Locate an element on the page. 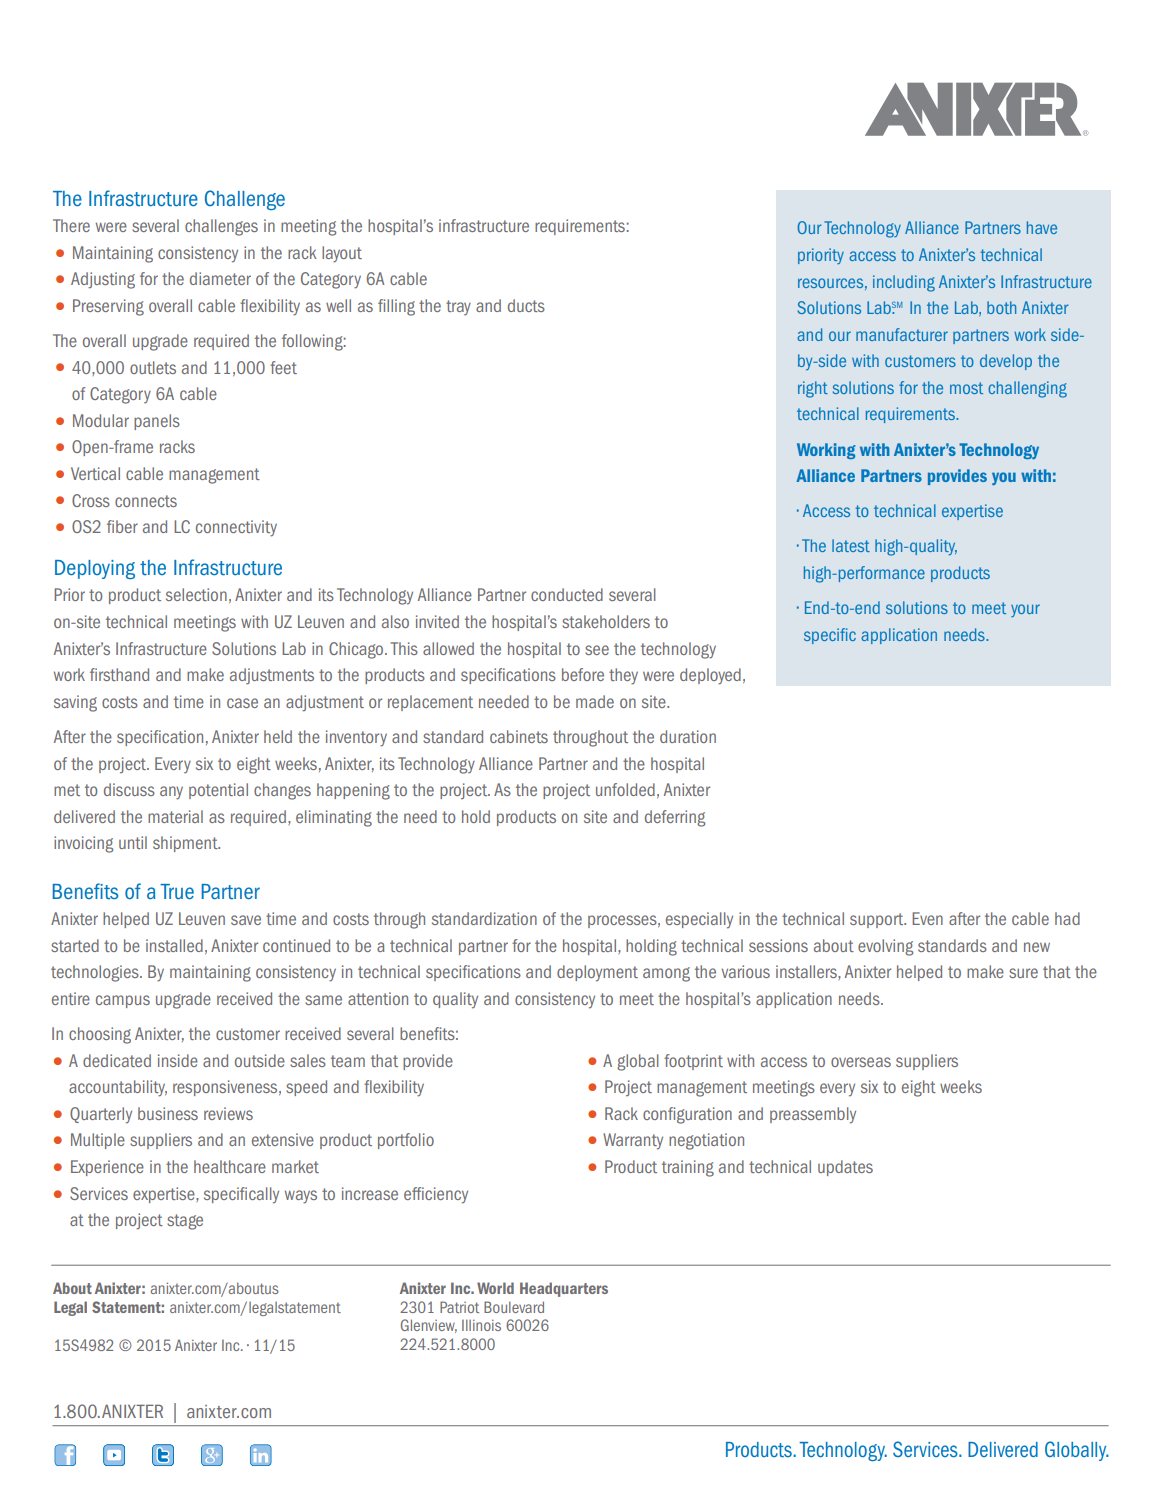  your is located at coordinates (1025, 610).
